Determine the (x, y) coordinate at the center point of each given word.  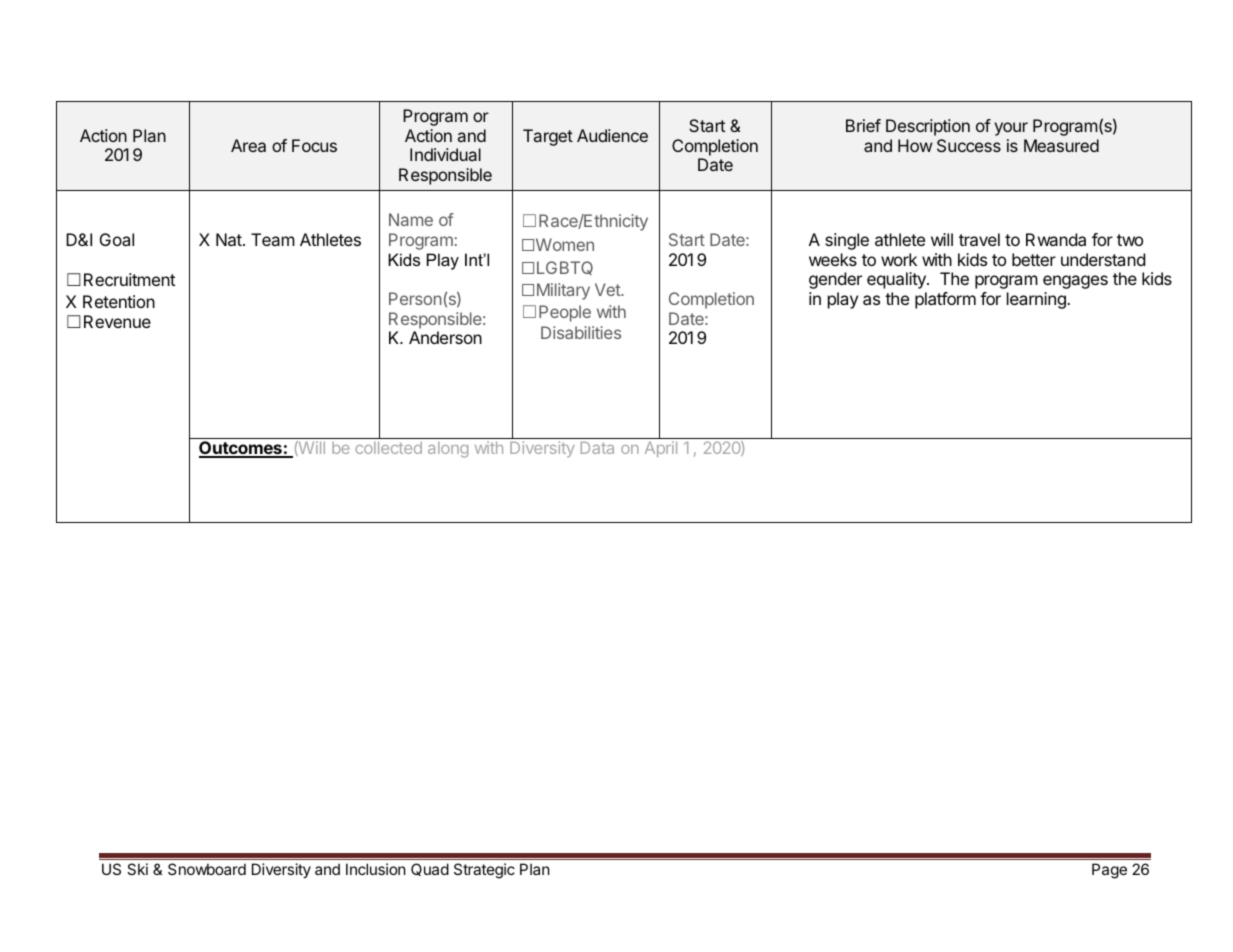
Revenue (117, 321)
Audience (612, 135)
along (448, 450)
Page (1109, 871)
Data (597, 448)
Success (969, 145)
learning (1037, 300)
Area (248, 145)
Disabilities (581, 332)
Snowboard (207, 869)
